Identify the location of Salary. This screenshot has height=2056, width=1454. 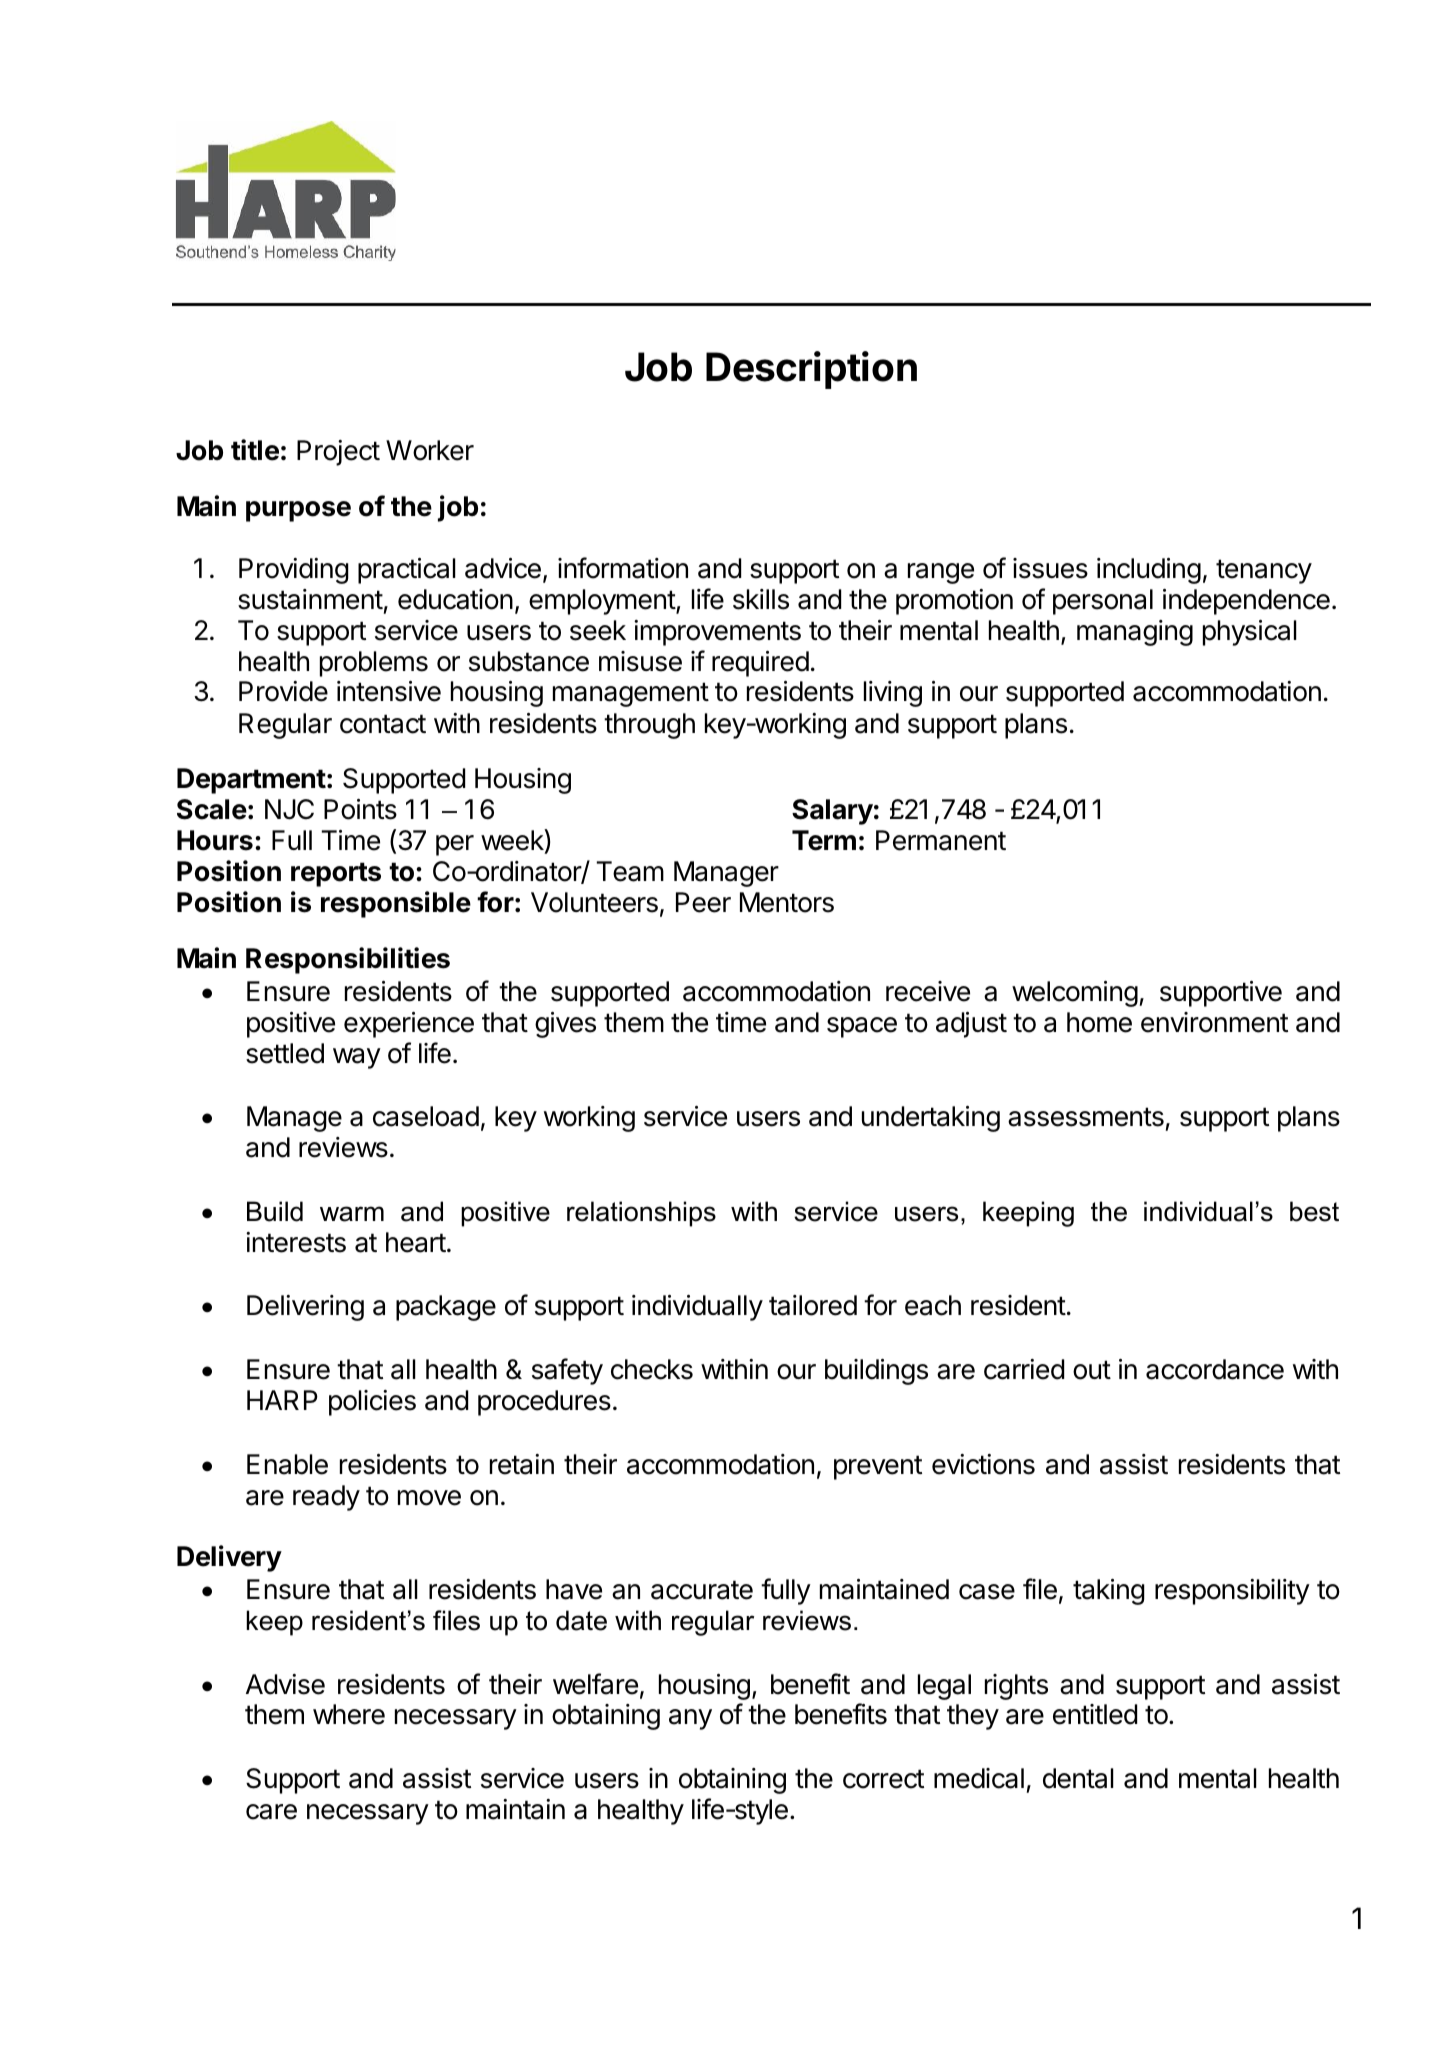
(832, 812).
